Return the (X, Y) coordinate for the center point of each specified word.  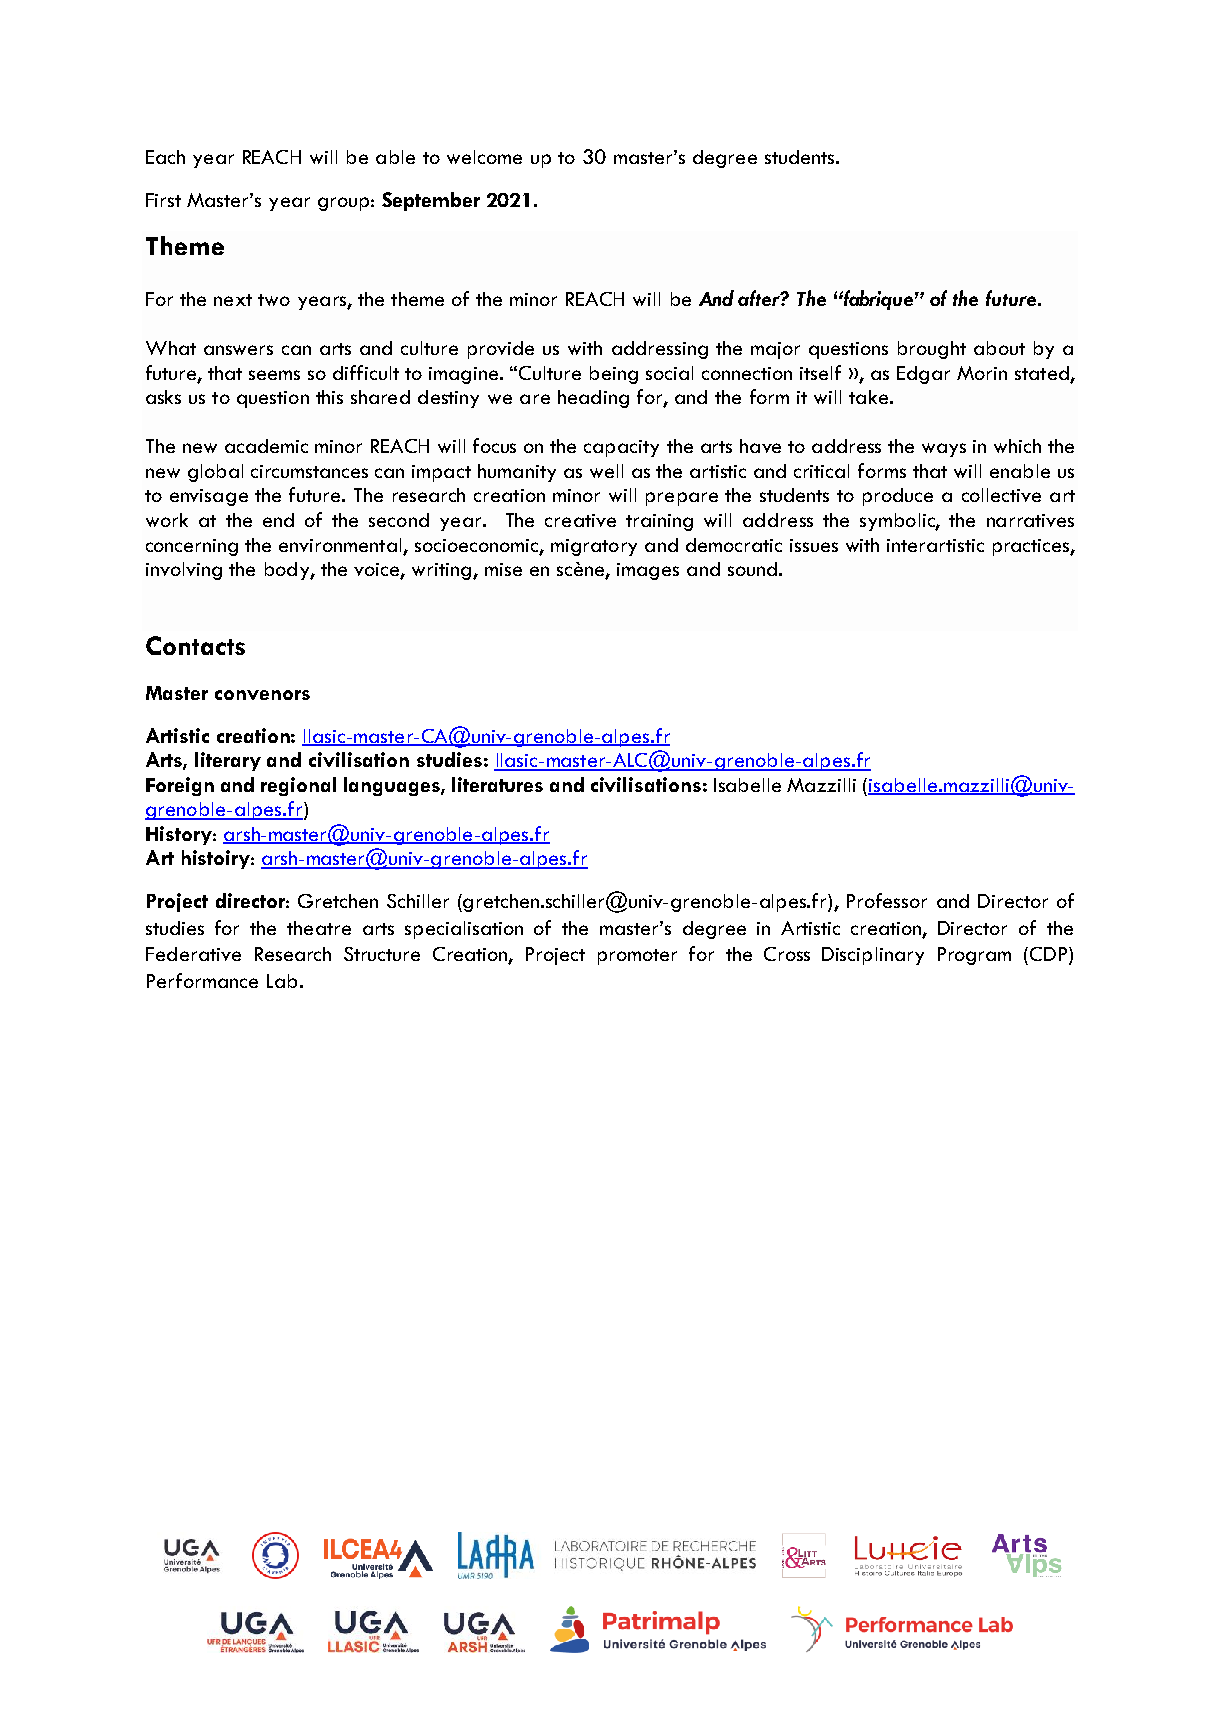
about (999, 348)
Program (974, 956)
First (163, 200)
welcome (484, 157)
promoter (637, 957)
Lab (282, 981)
